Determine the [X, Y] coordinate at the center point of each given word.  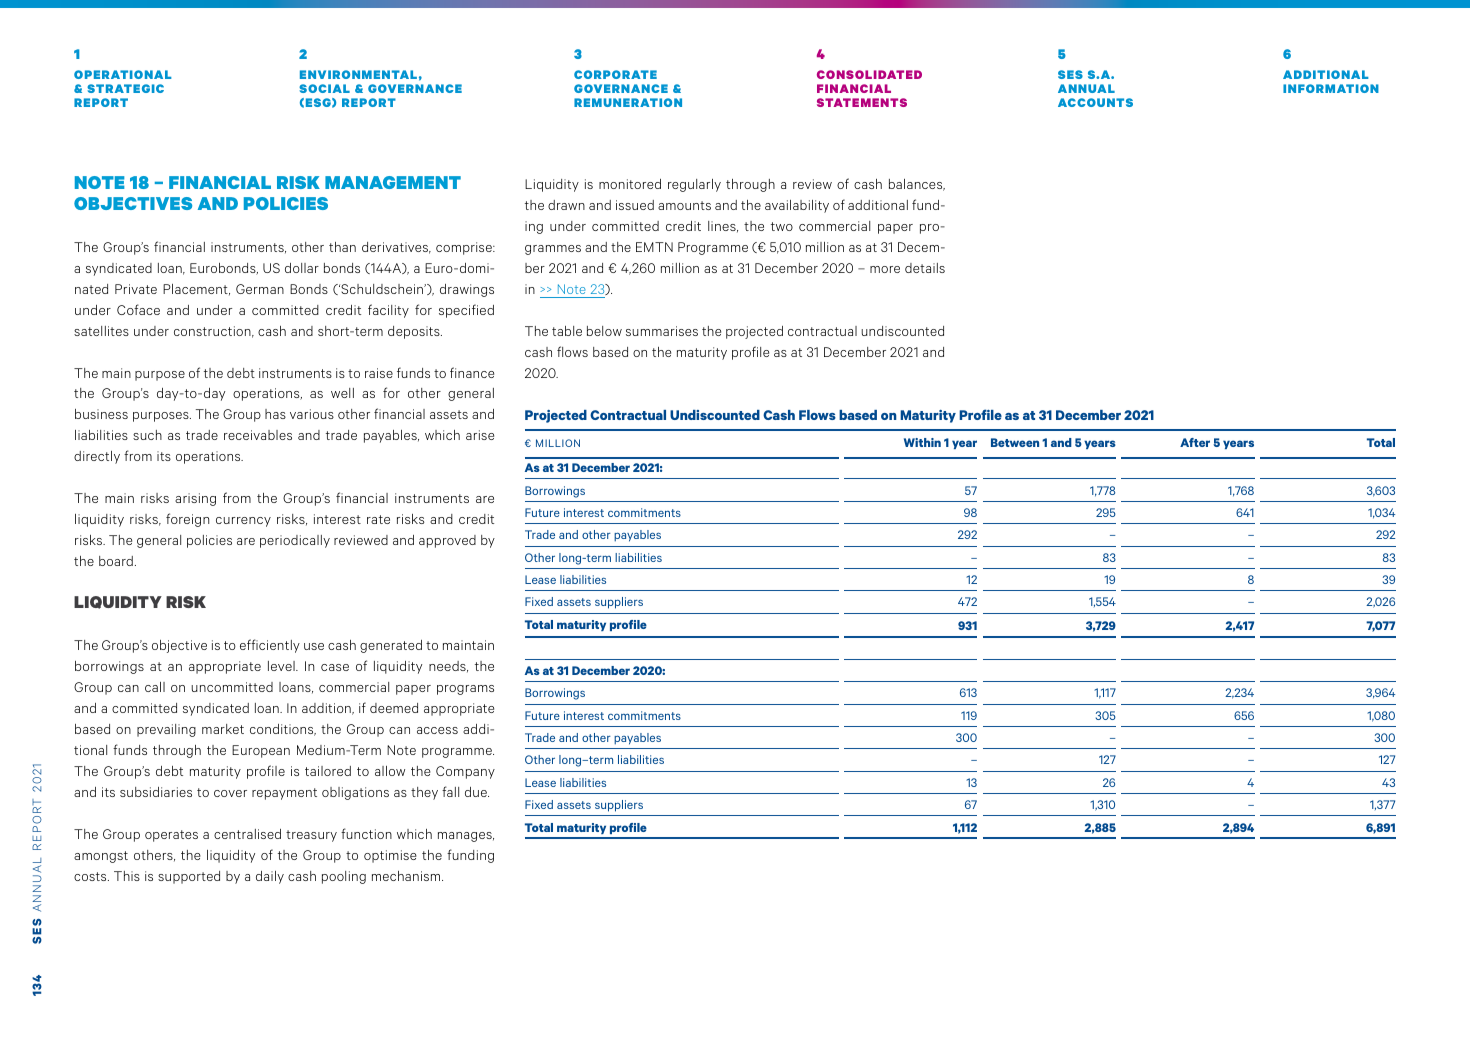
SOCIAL [324, 88]
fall [450, 791]
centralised [247, 834]
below [604, 331]
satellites [101, 331]
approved [447, 541]
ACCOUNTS [1095, 102]
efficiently [270, 646]
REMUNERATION [628, 102]
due [477, 792]
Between [1015, 442]
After [1195, 442]
